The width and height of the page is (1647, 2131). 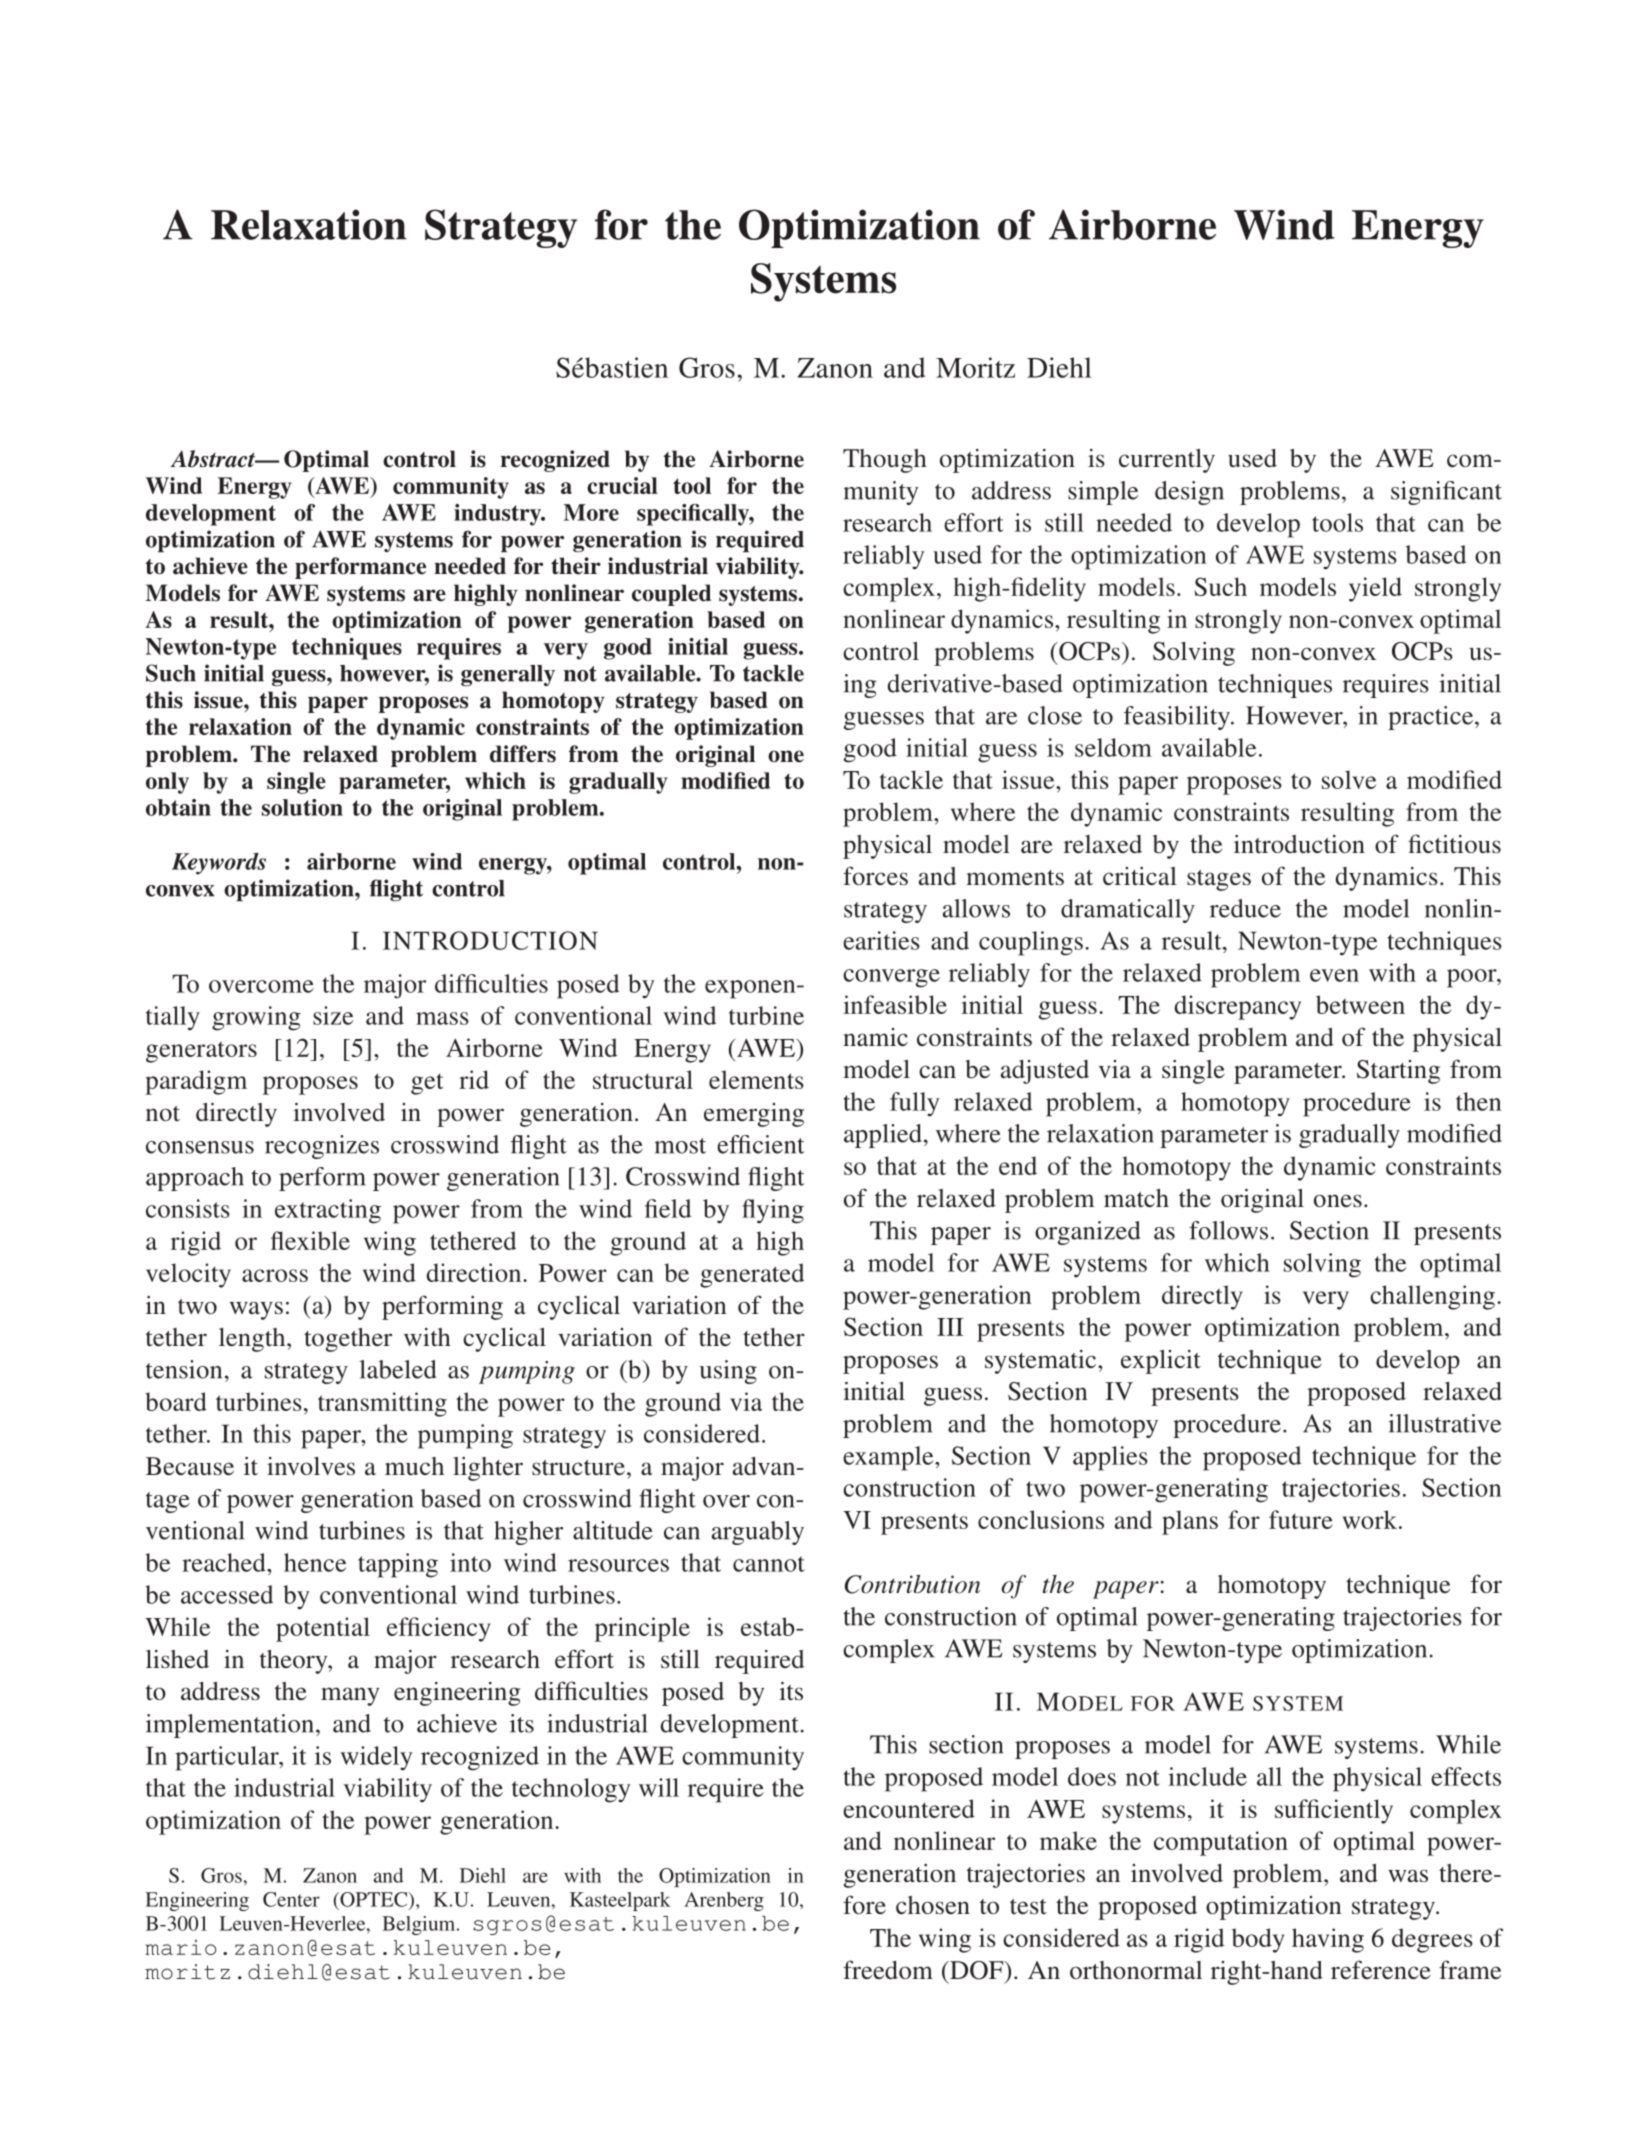 What do you see at coordinates (769, 1564) in the page?
I see `cannot` at bounding box center [769, 1564].
